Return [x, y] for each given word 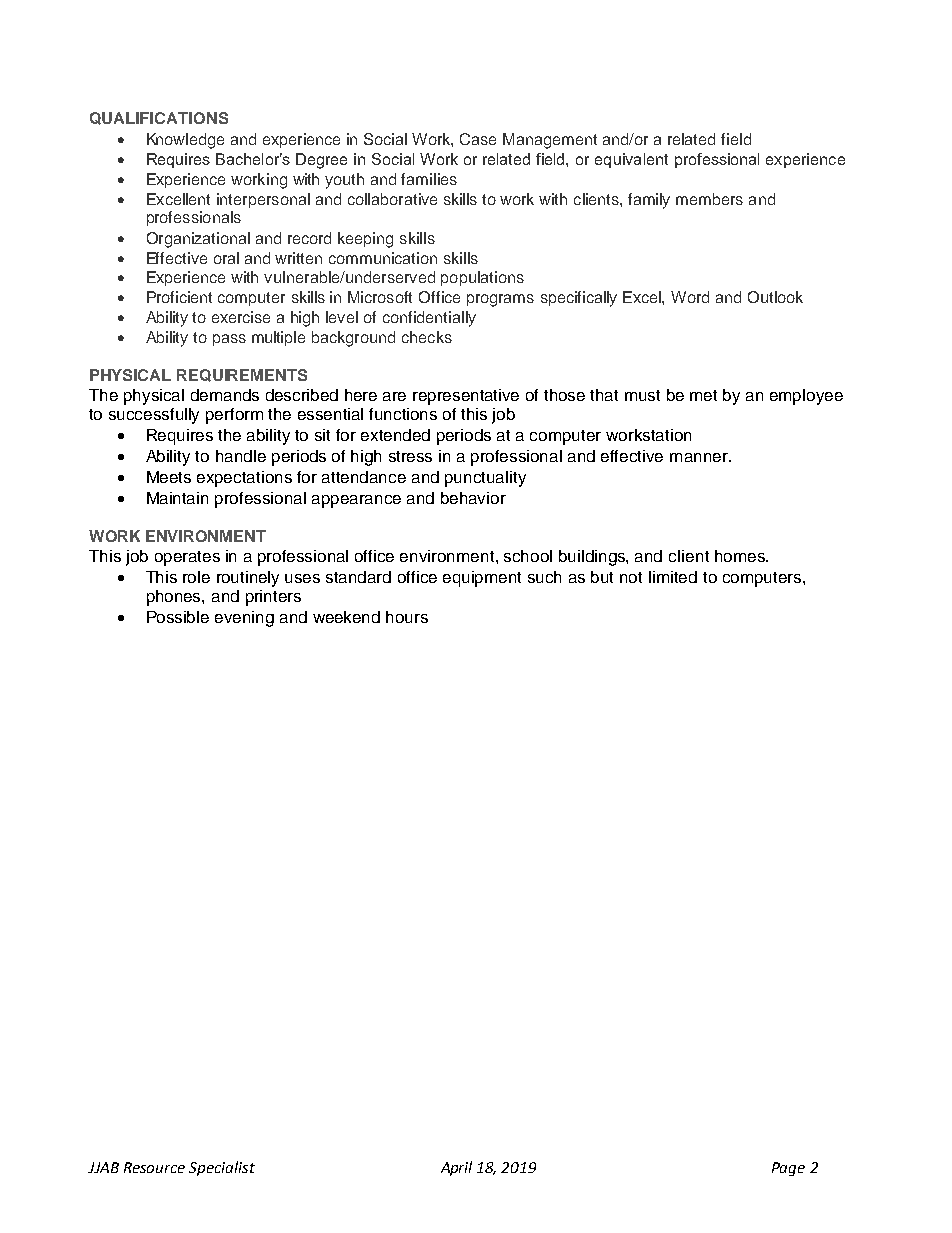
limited [673, 577]
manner [700, 457]
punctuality [485, 479]
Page [788, 1169]
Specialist [222, 1168]
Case [478, 139]
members [709, 199]
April [456, 1168]
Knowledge [185, 141]
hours [407, 617]
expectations [244, 479]
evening [244, 619]
